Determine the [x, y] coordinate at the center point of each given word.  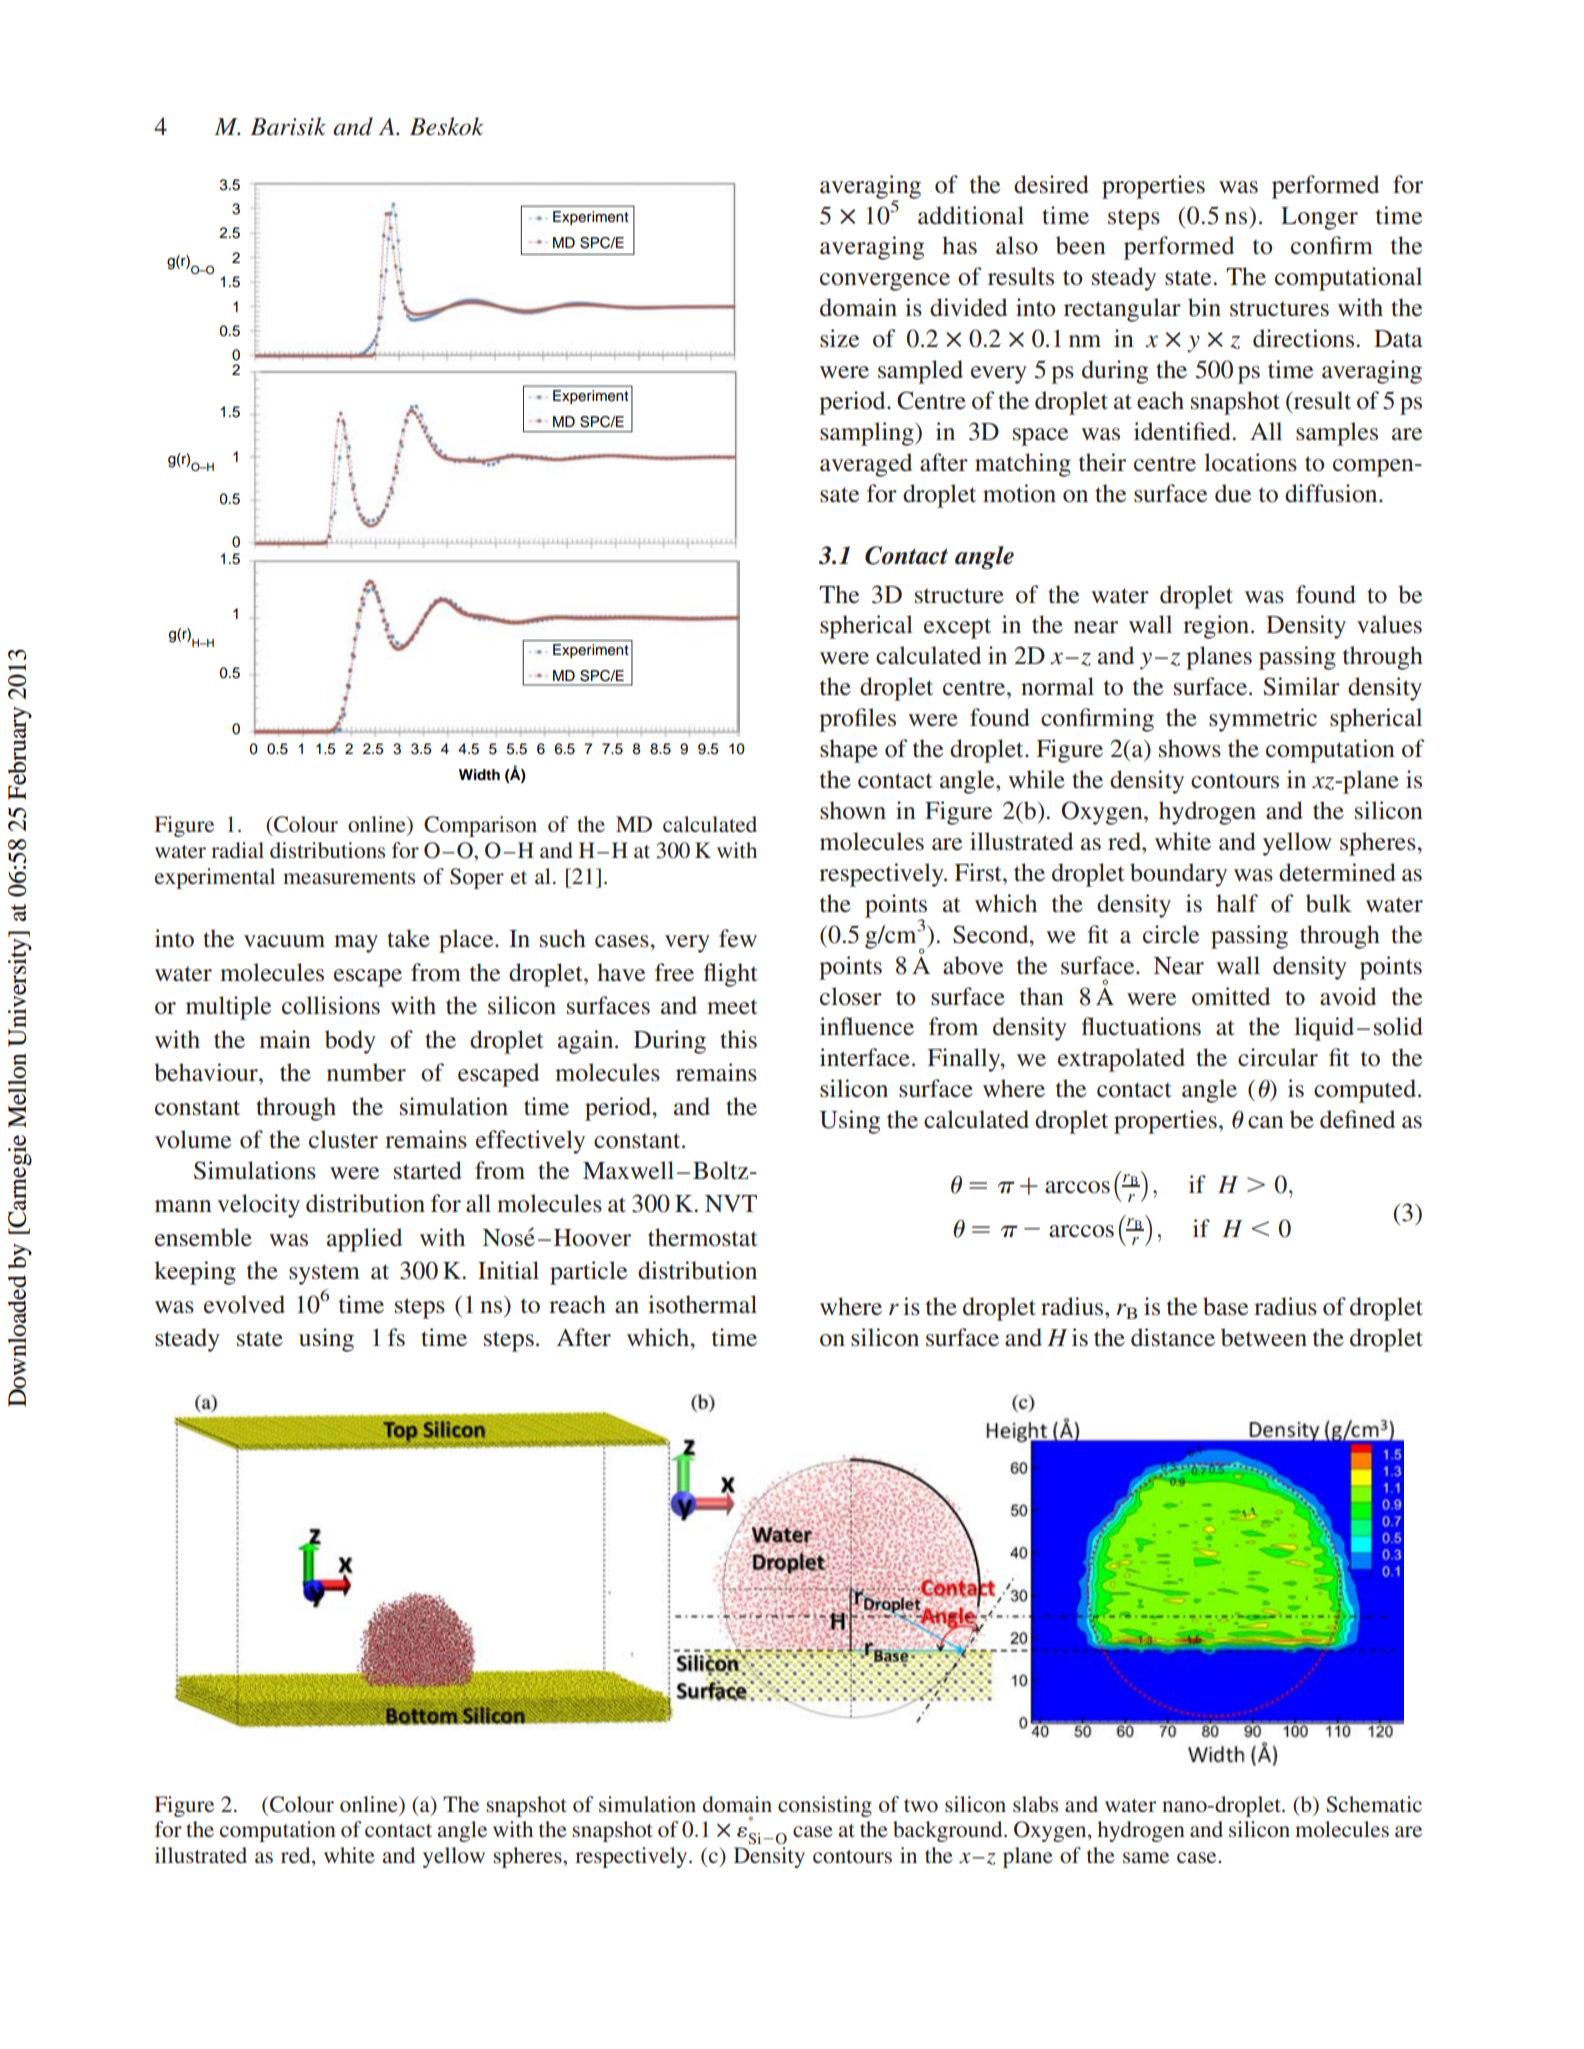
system [324, 1274]
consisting [825, 1806]
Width [479, 774]
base [1225, 1306]
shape [849, 751]
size [839, 338]
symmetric [1263, 720]
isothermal [702, 1304]
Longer [1319, 218]
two [921, 1805]
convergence [885, 282]
